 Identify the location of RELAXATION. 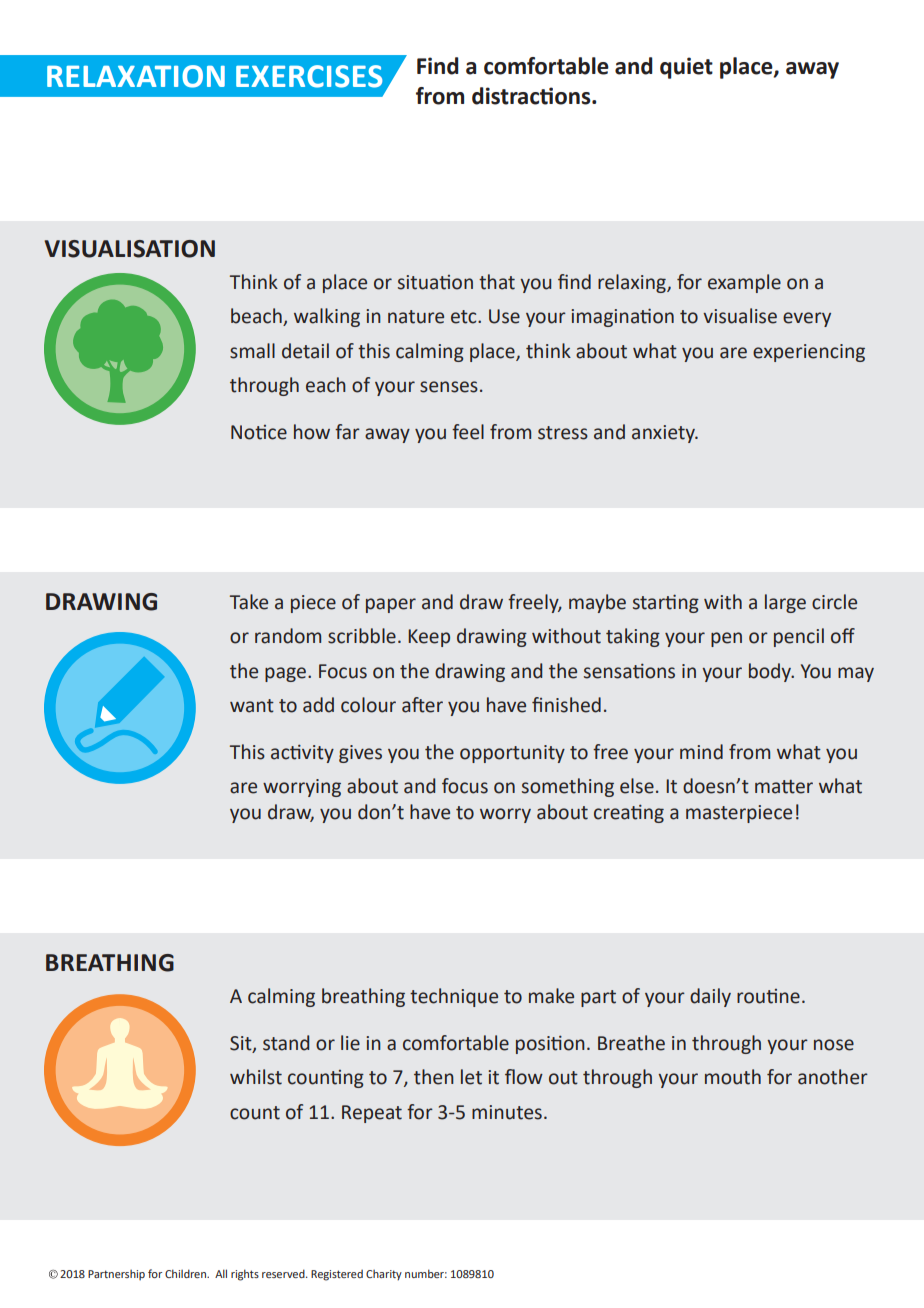
(136, 76).
